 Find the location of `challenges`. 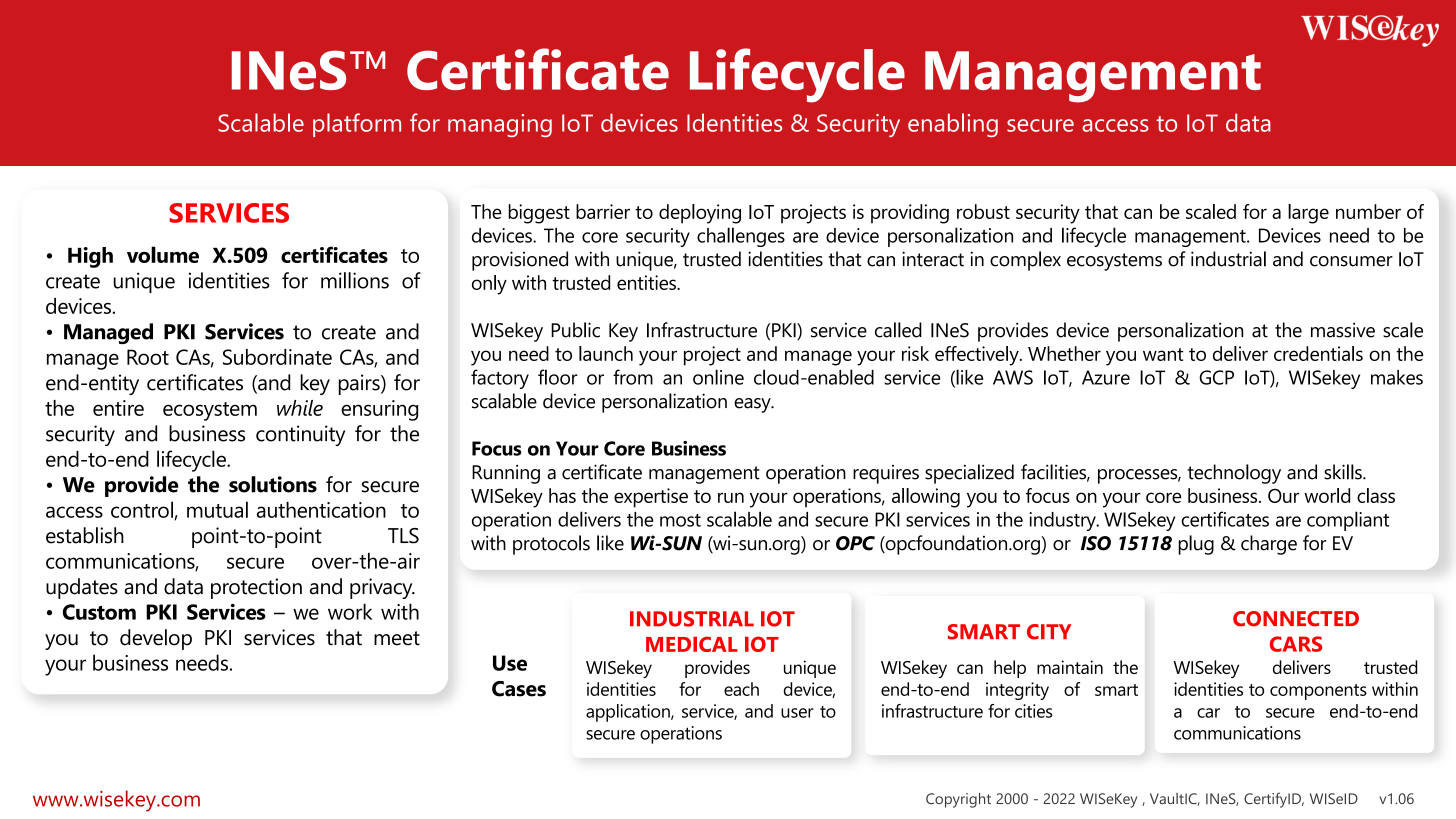

challenges is located at coordinates (741, 237).
